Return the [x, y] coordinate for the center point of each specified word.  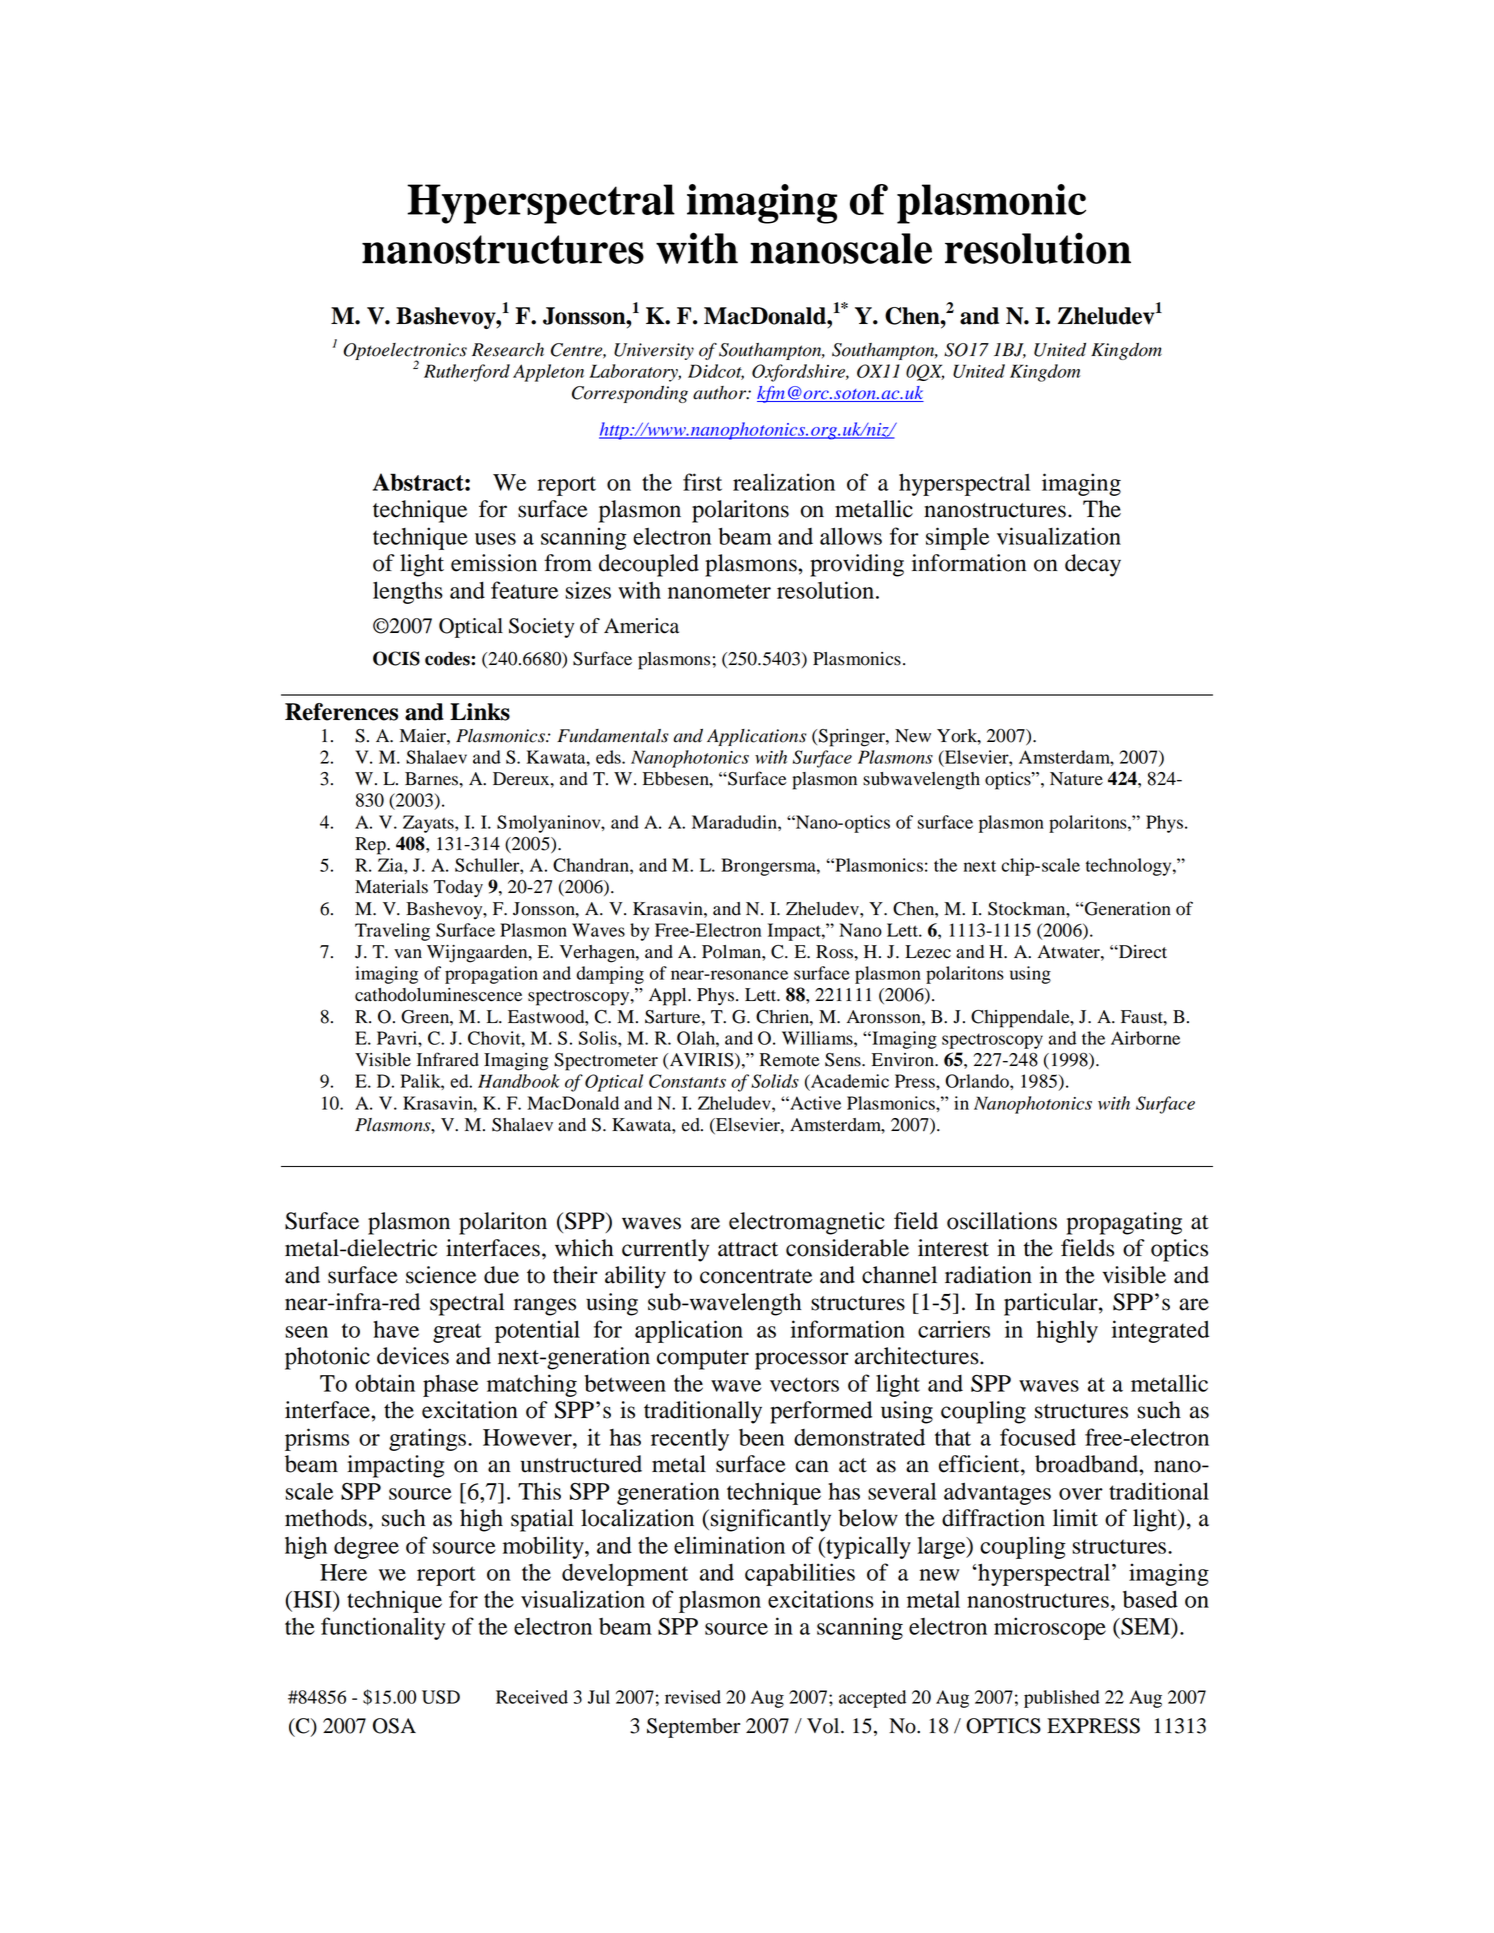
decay [1093, 565]
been [761, 1437]
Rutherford [467, 373]
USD [441, 1697]
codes [448, 659]
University [654, 351]
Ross [835, 952]
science [441, 1275]
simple [957, 538]
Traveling [392, 932]
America [641, 626]
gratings [429, 1439]
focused [1038, 1437]
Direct [1142, 952]
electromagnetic [807, 1223]
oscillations [1002, 1221]
